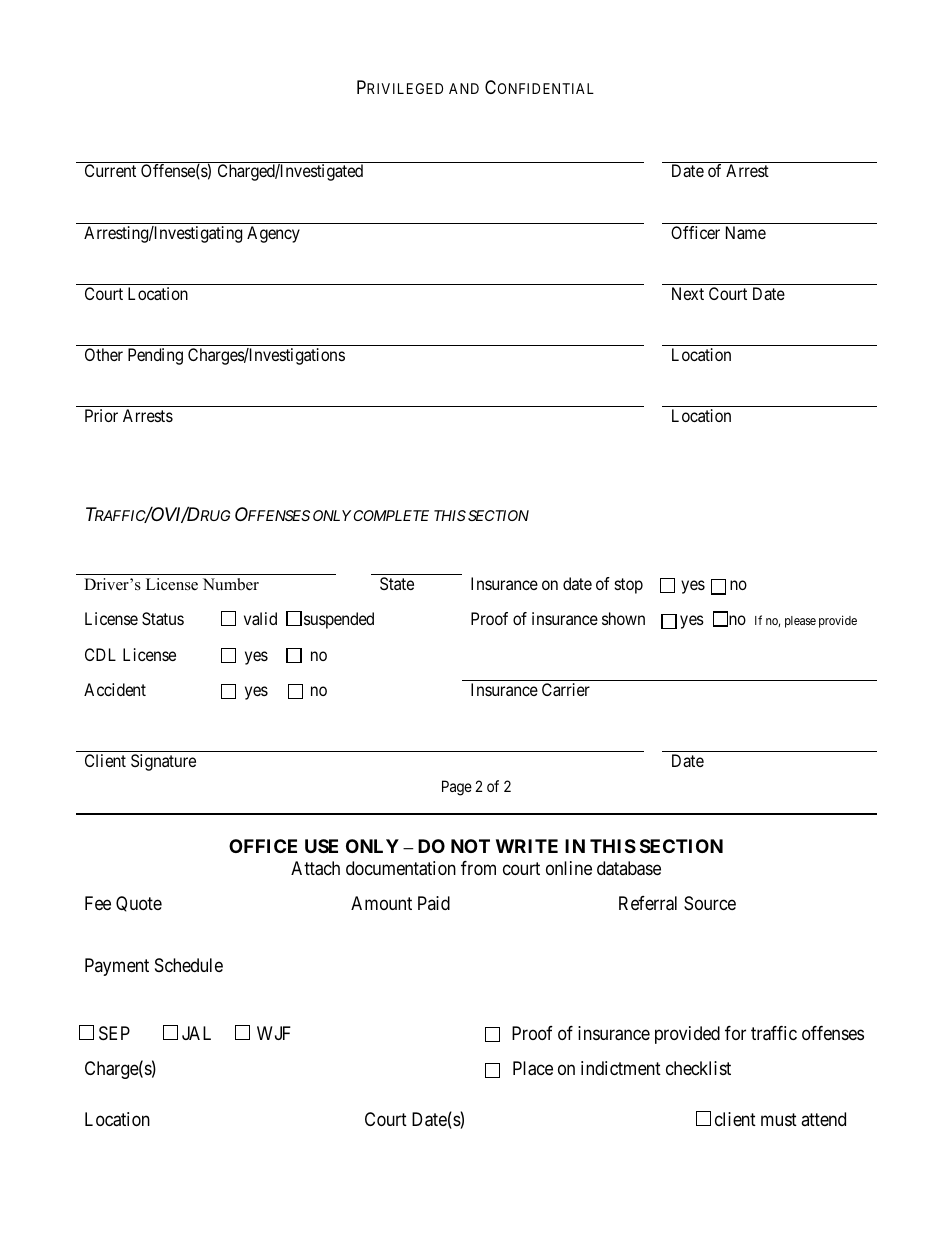 Image resolution: width=952 pixels, height=1233 pixels. What do you see at coordinates (101, 415) in the image?
I see `Prior` at bounding box center [101, 415].
